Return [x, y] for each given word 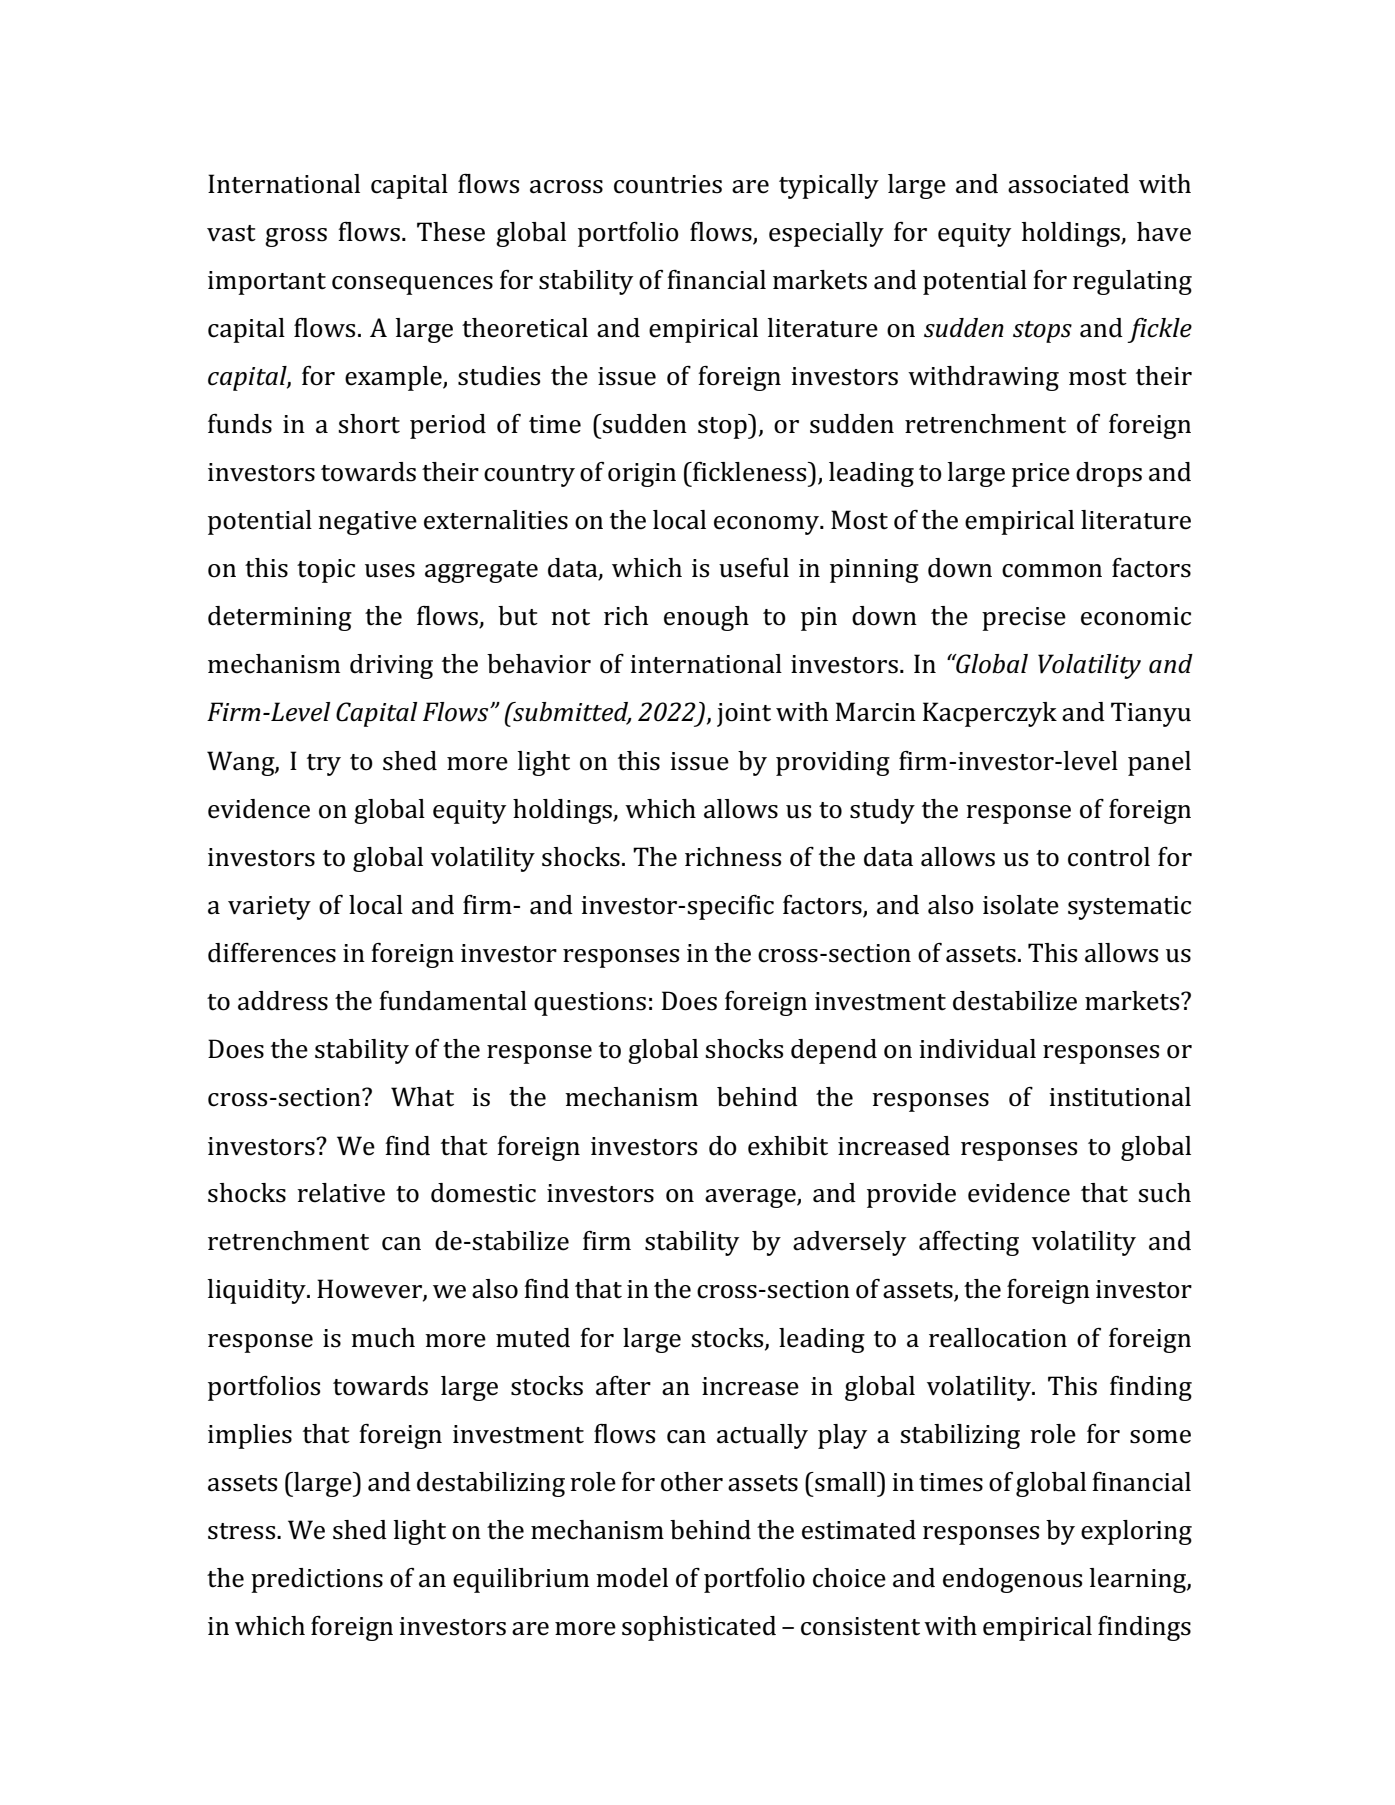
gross [296, 237]
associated [1068, 184]
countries [668, 184]
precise [1024, 619]
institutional [1120, 1097]
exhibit [788, 1146]
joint [744, 715]
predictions [317, 1580]
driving [391, 666]
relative [341, 1193]
